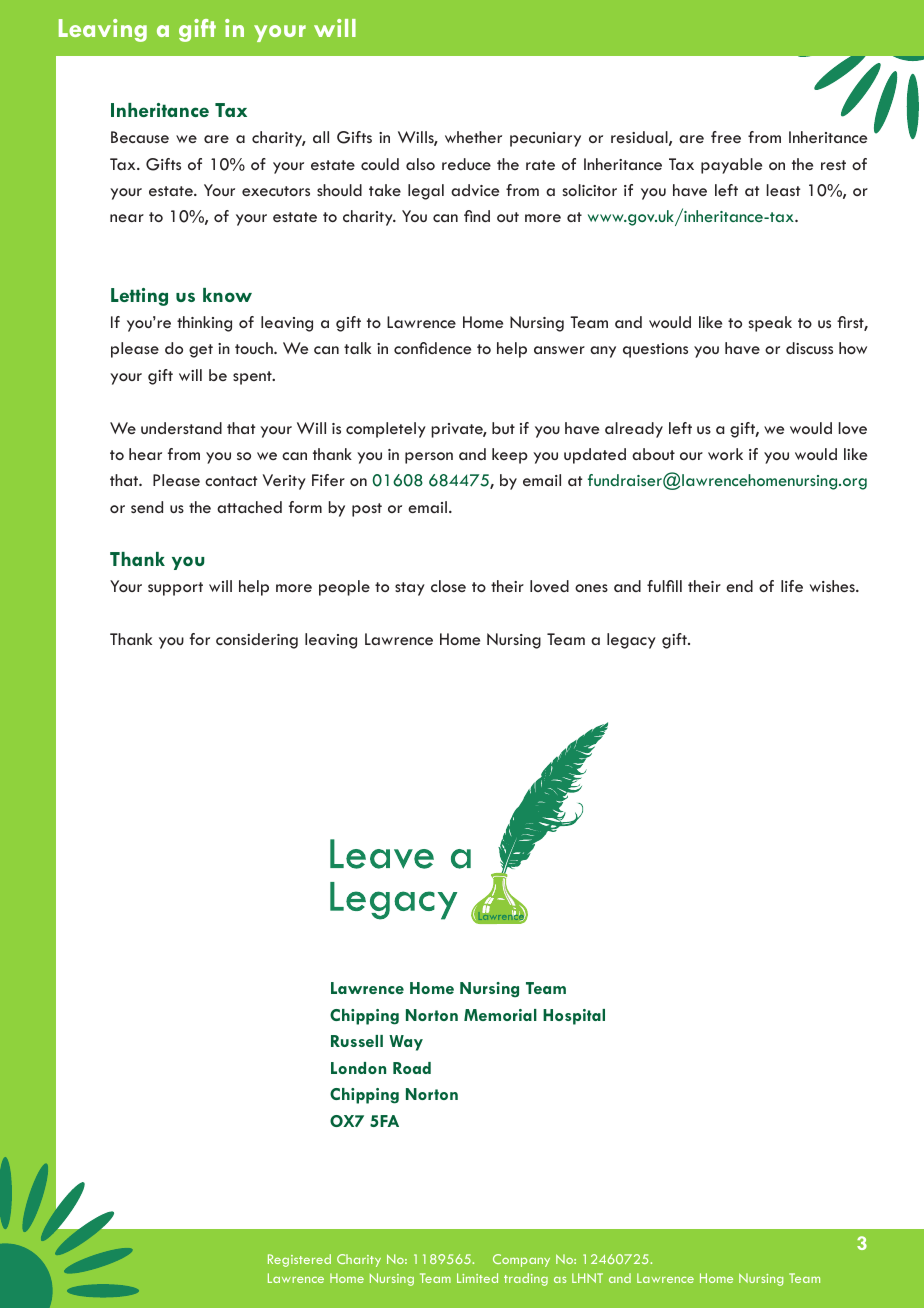 The height and width of the image is (1308, 924). What do you see at coordinates (299, 1260) in the image?
I see `Registered` at bounding box center [299, 1260].
